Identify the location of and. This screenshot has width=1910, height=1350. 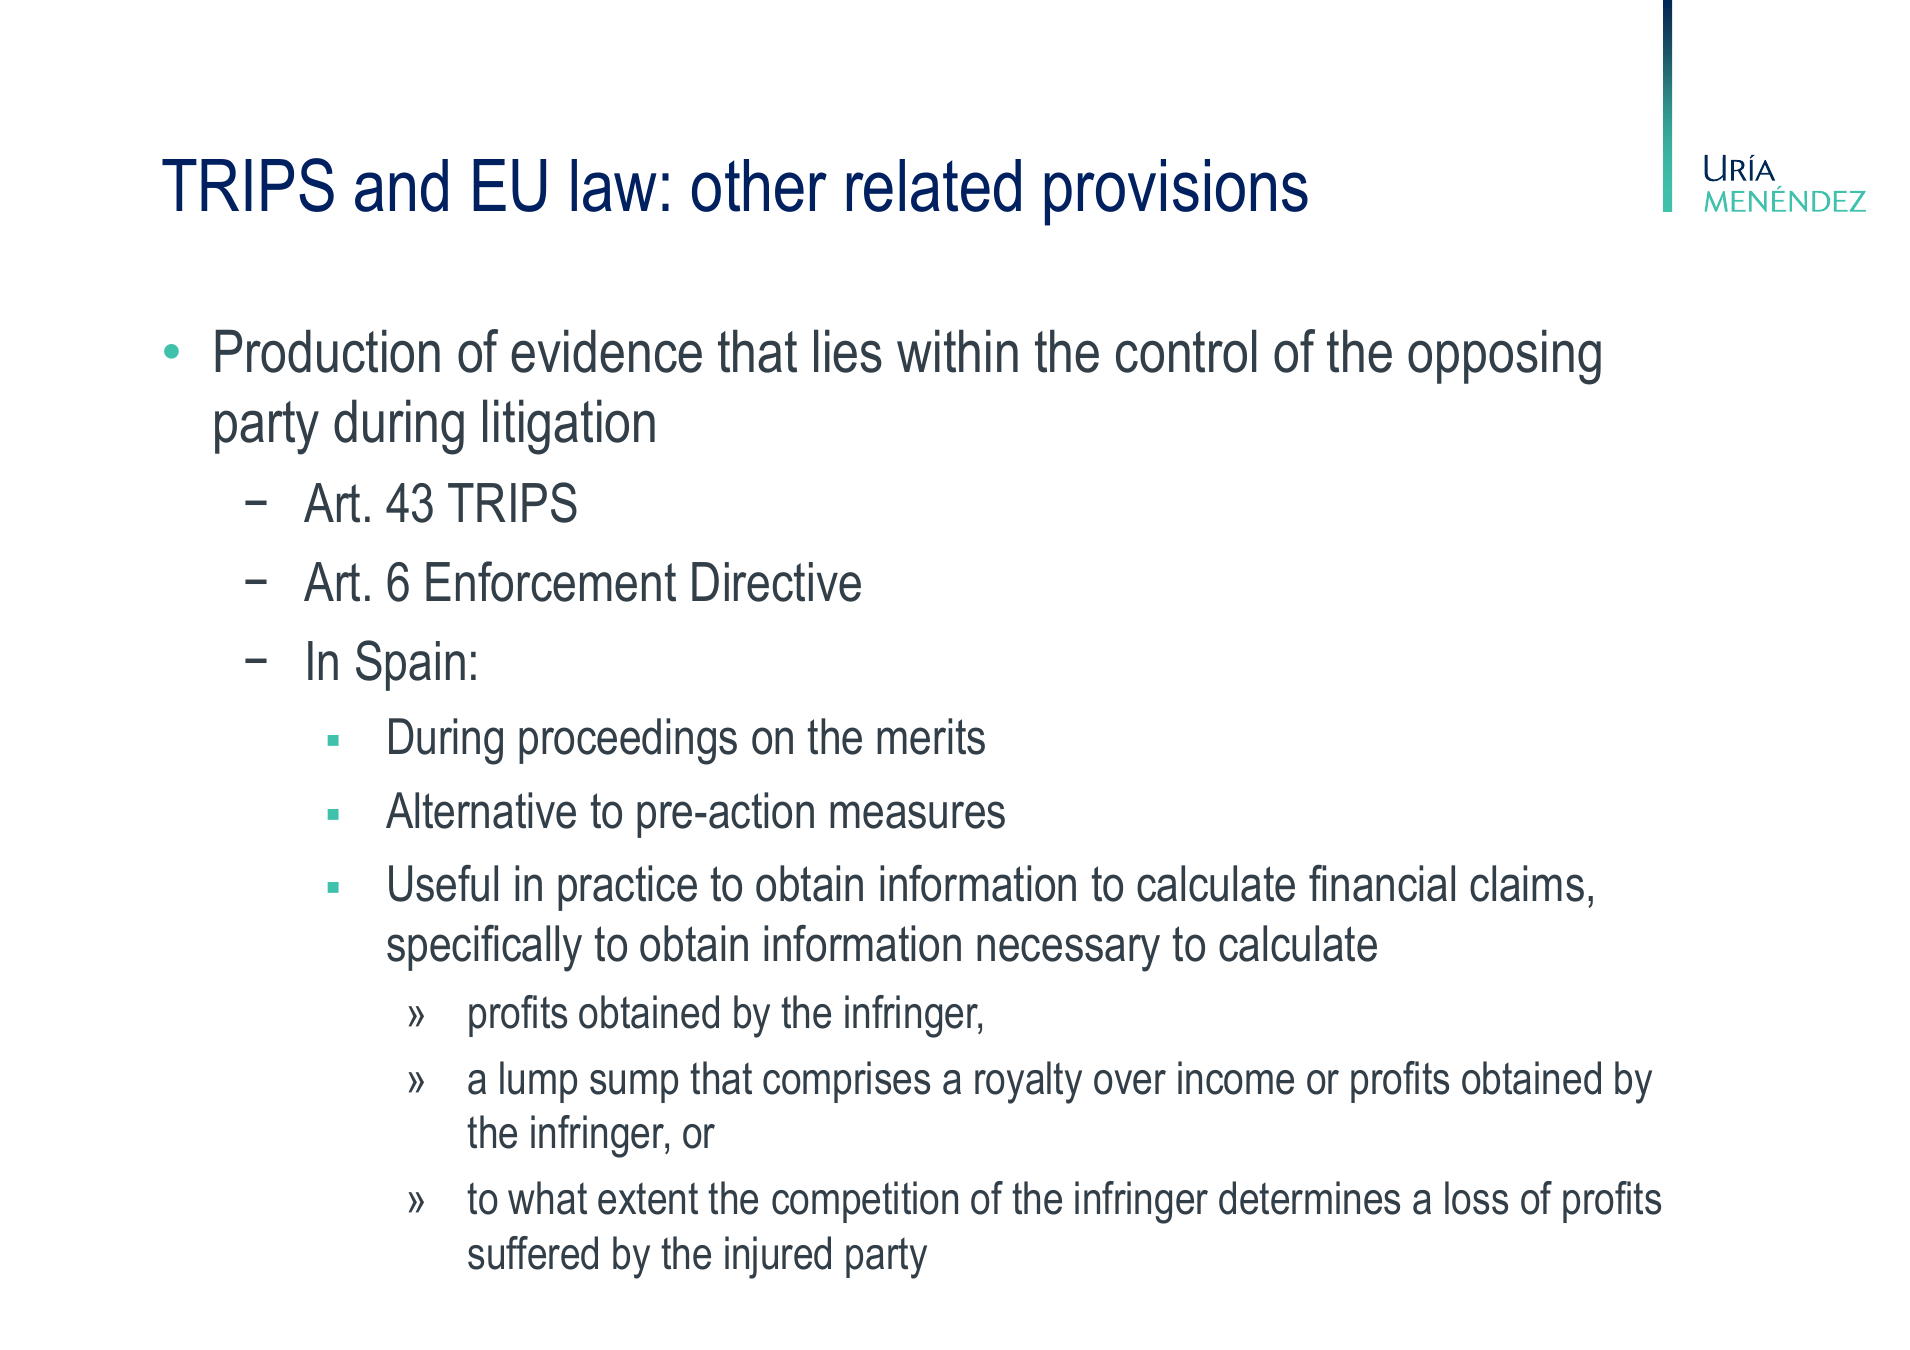
(401, 185).
